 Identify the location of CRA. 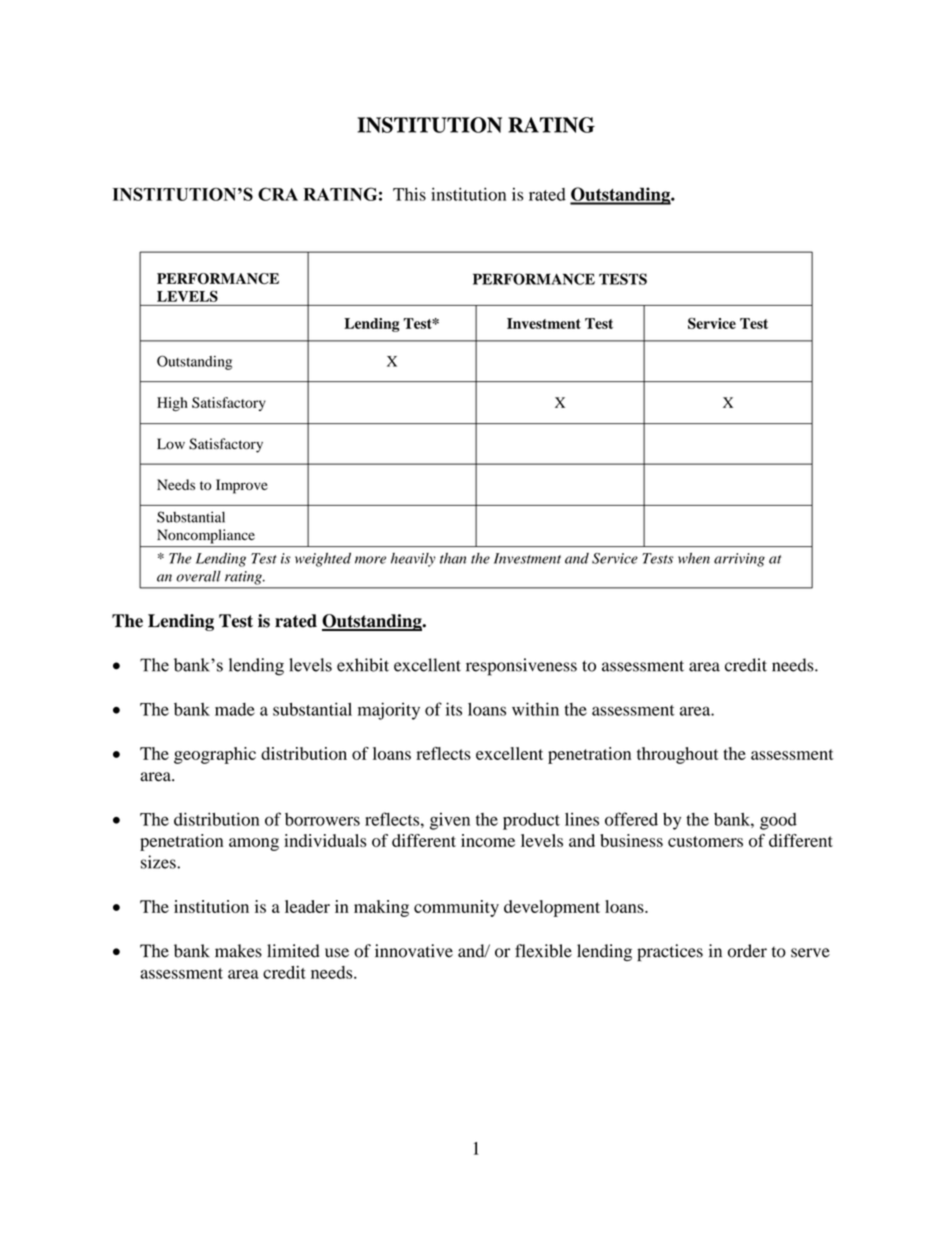
(278, 194).
